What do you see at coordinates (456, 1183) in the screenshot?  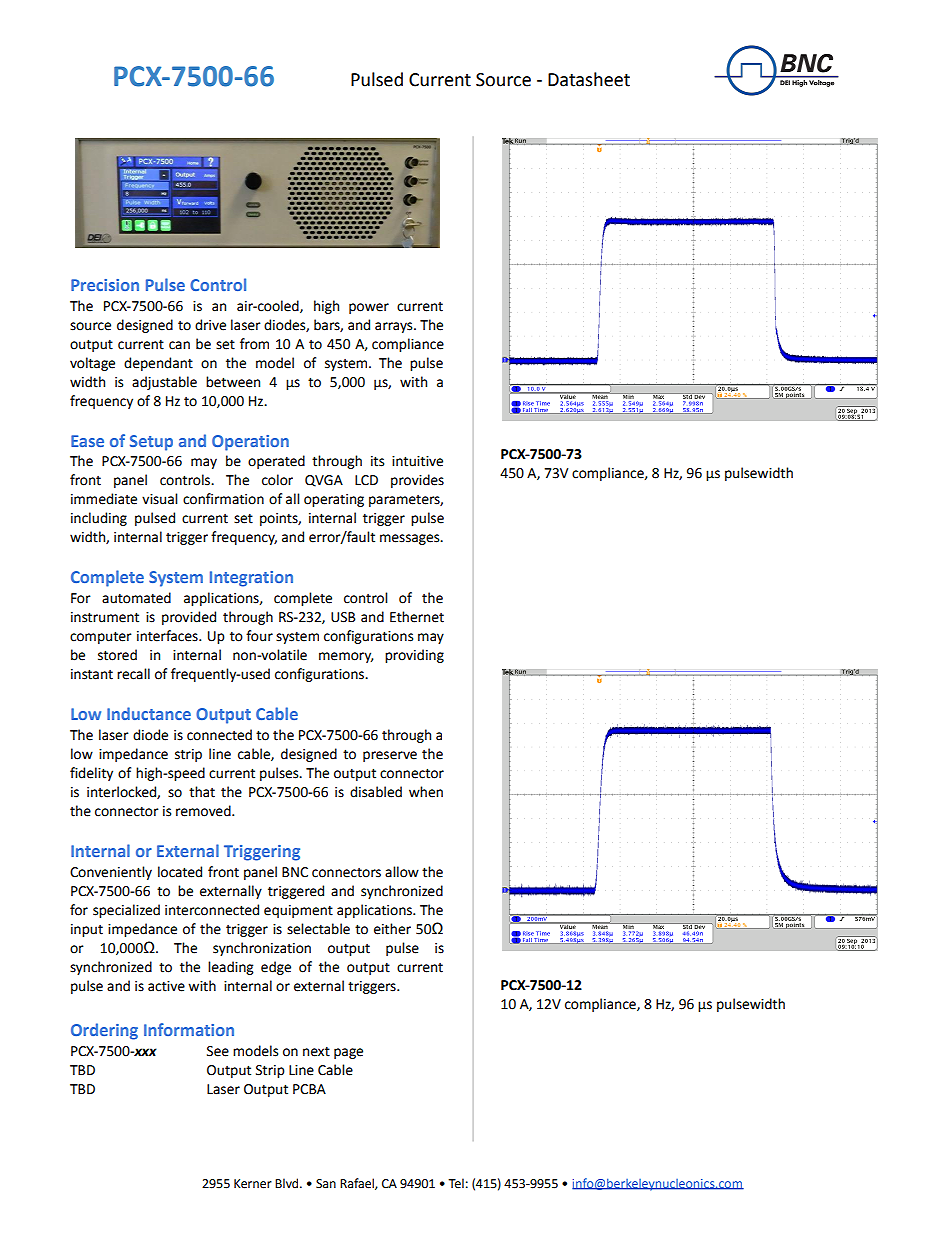 I see `Tel` at bounding box center [456, 1183].
